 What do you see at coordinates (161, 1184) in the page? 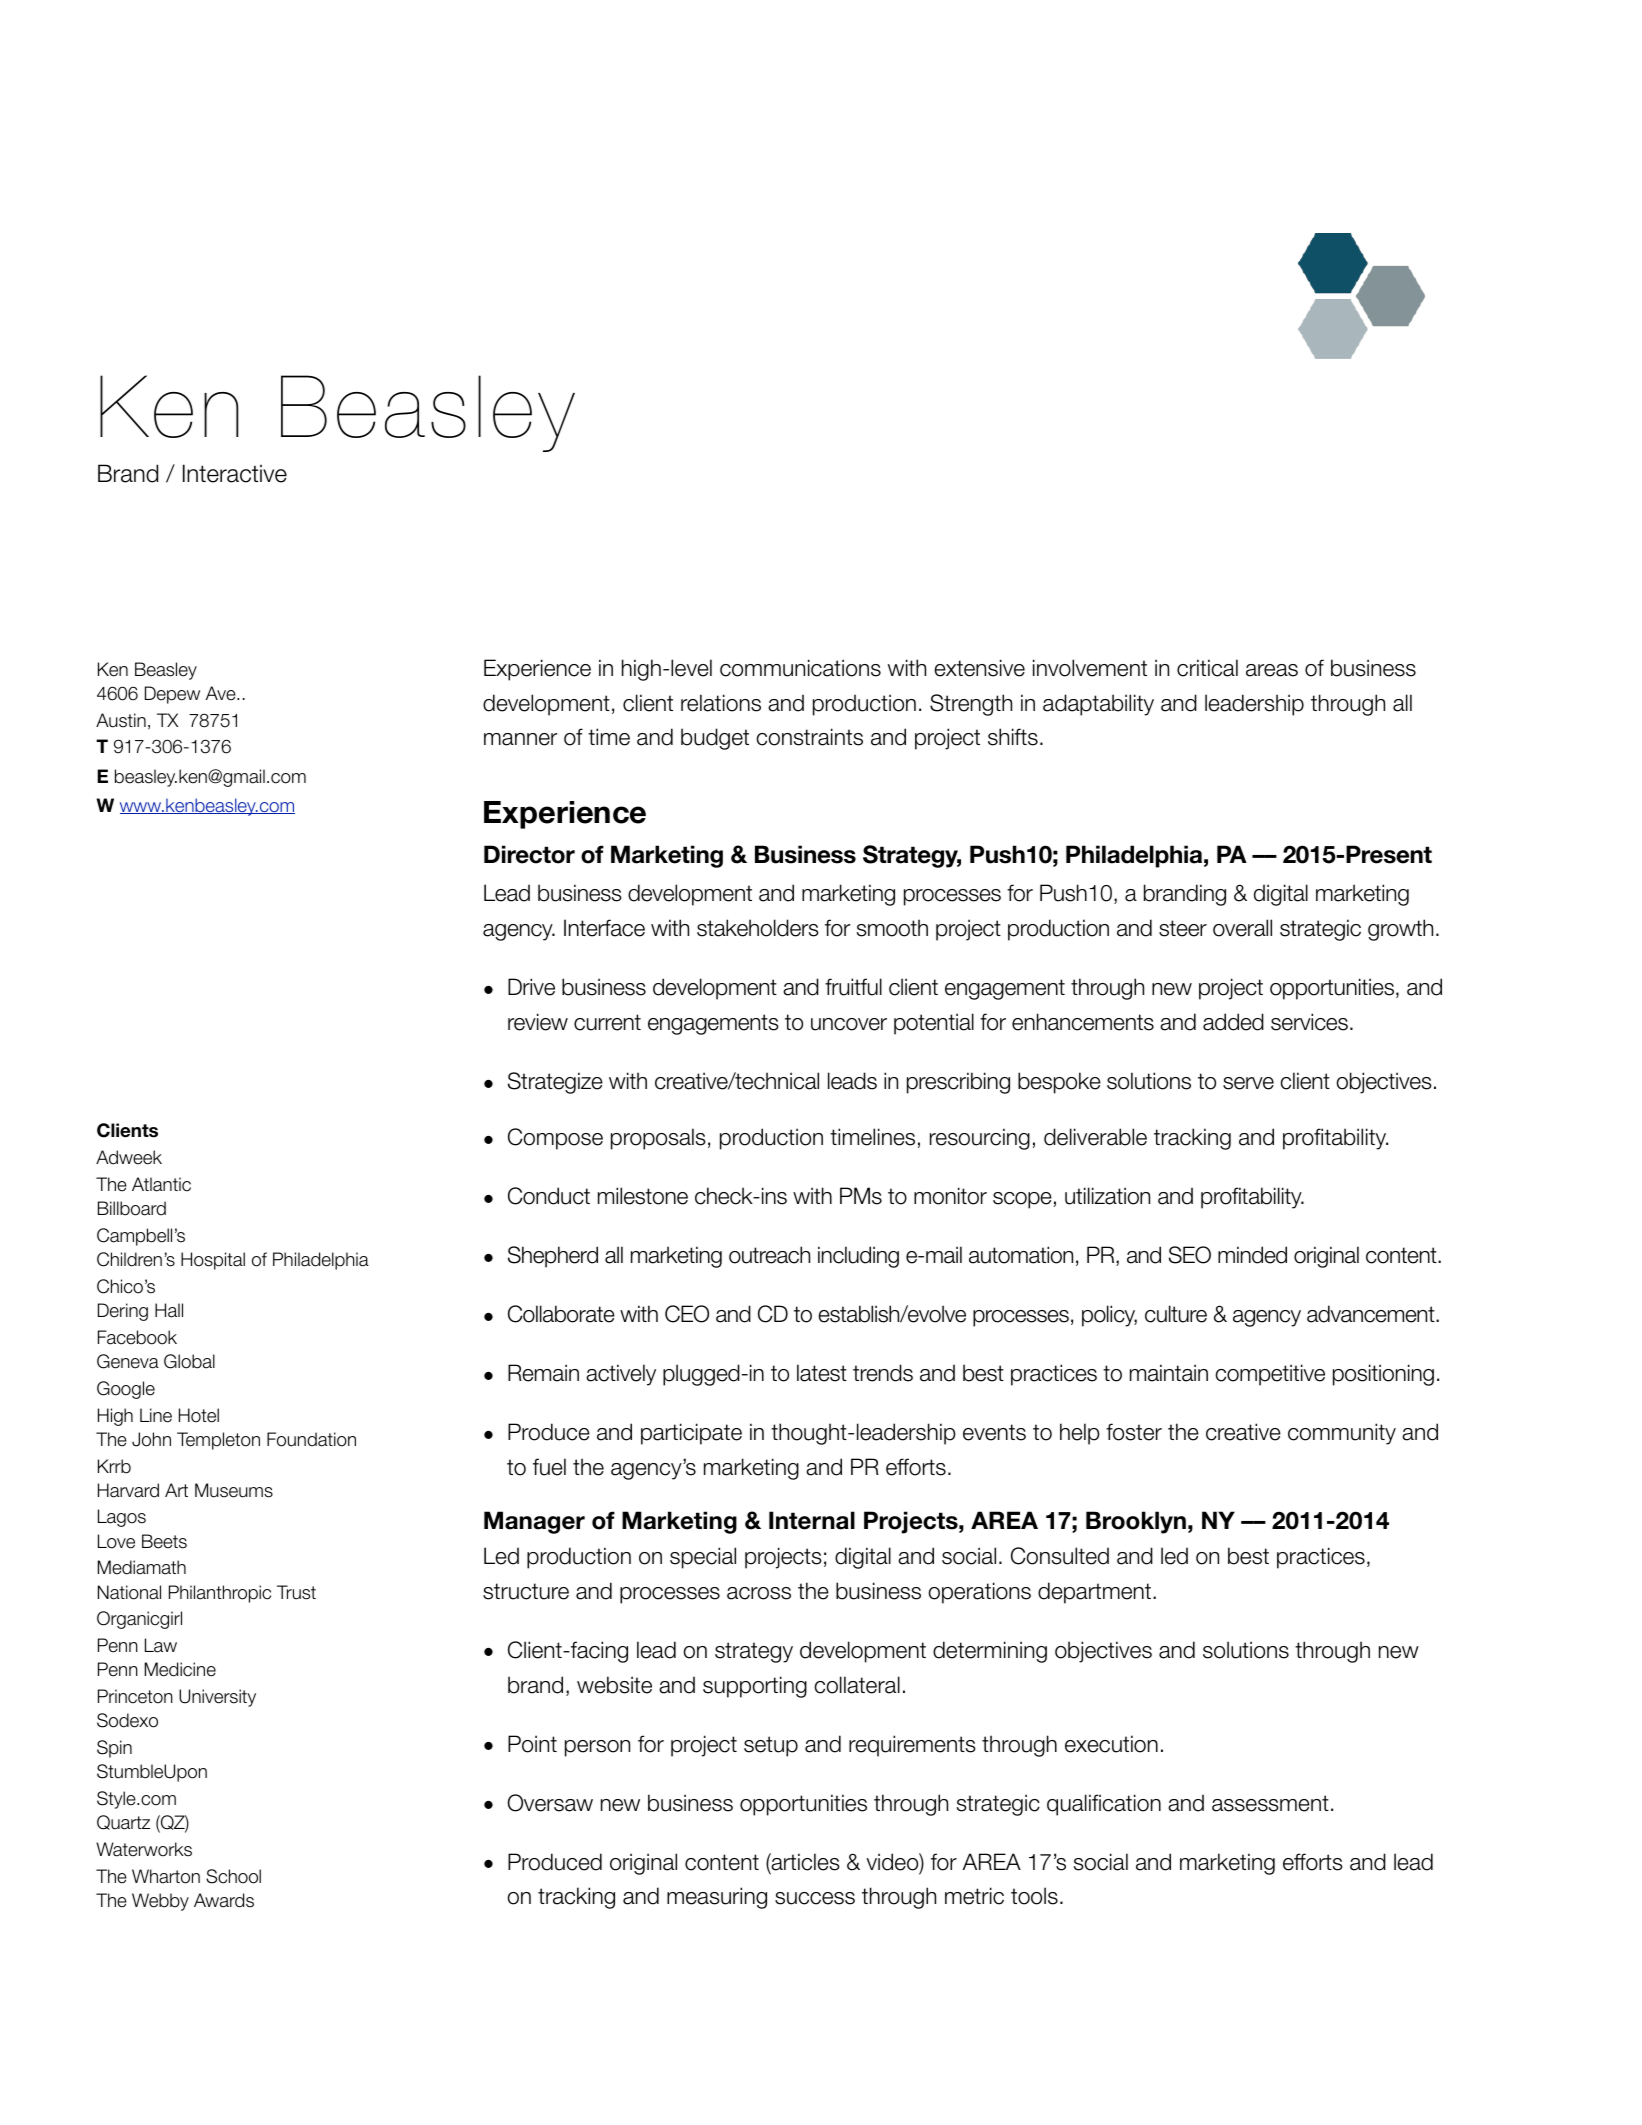
I see `Atlantic` at bounding box center [161, 1184].
